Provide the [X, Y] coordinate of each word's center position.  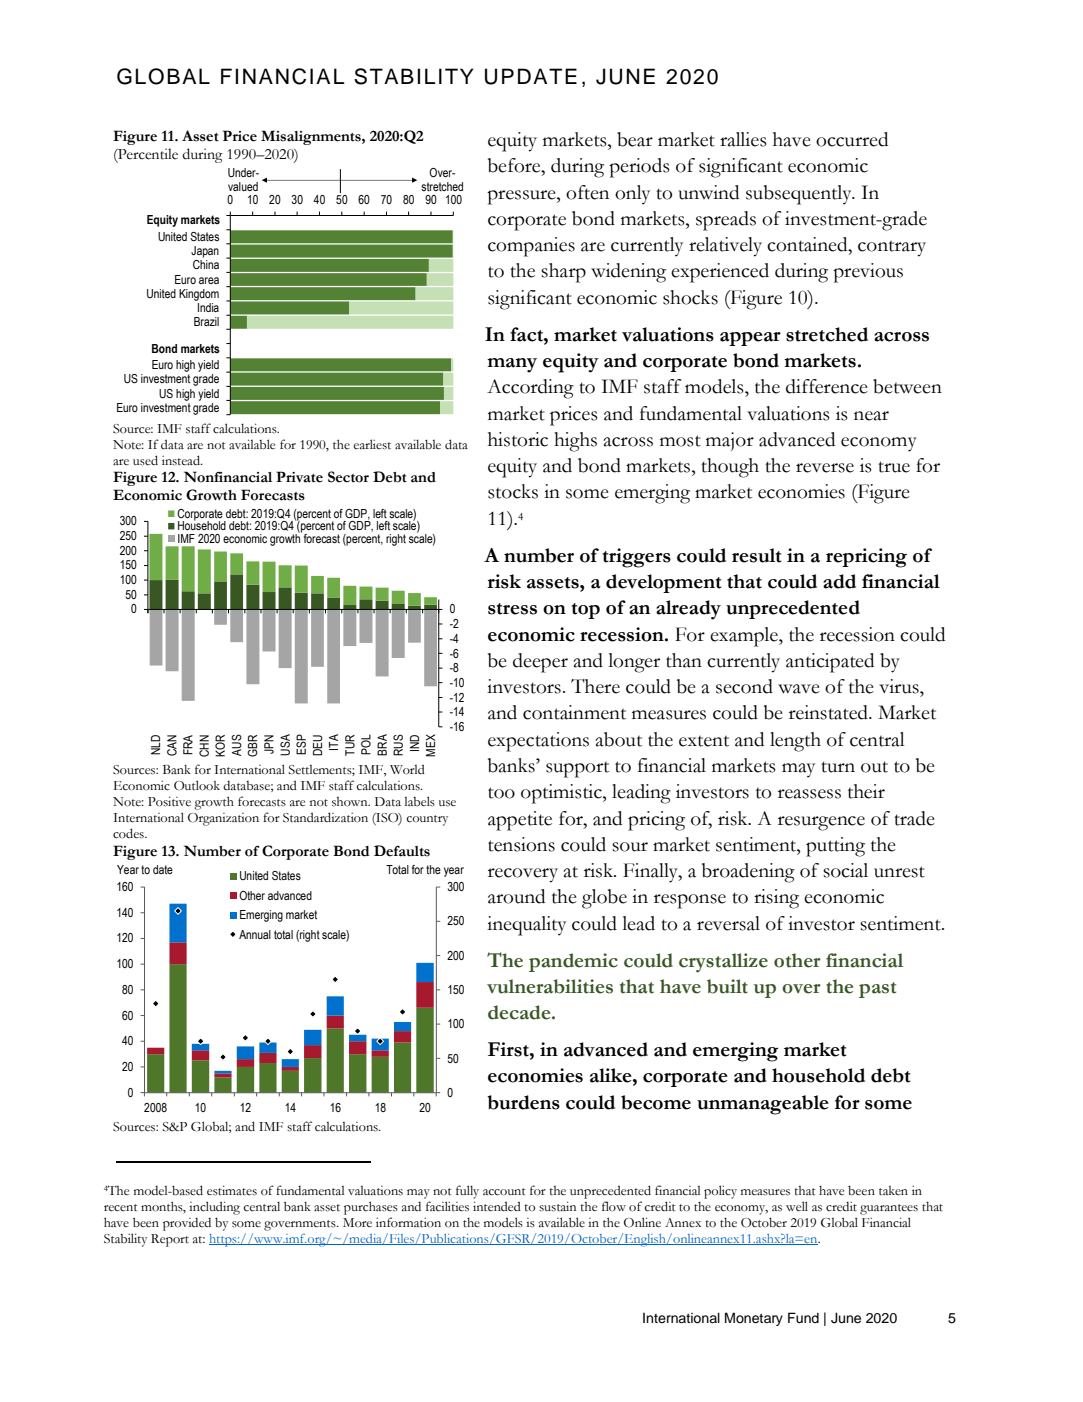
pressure [522, 197]
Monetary [754, 1319]
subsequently [800, 195]
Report [170, 1240]
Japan [205, 252]
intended [497, 1206]
